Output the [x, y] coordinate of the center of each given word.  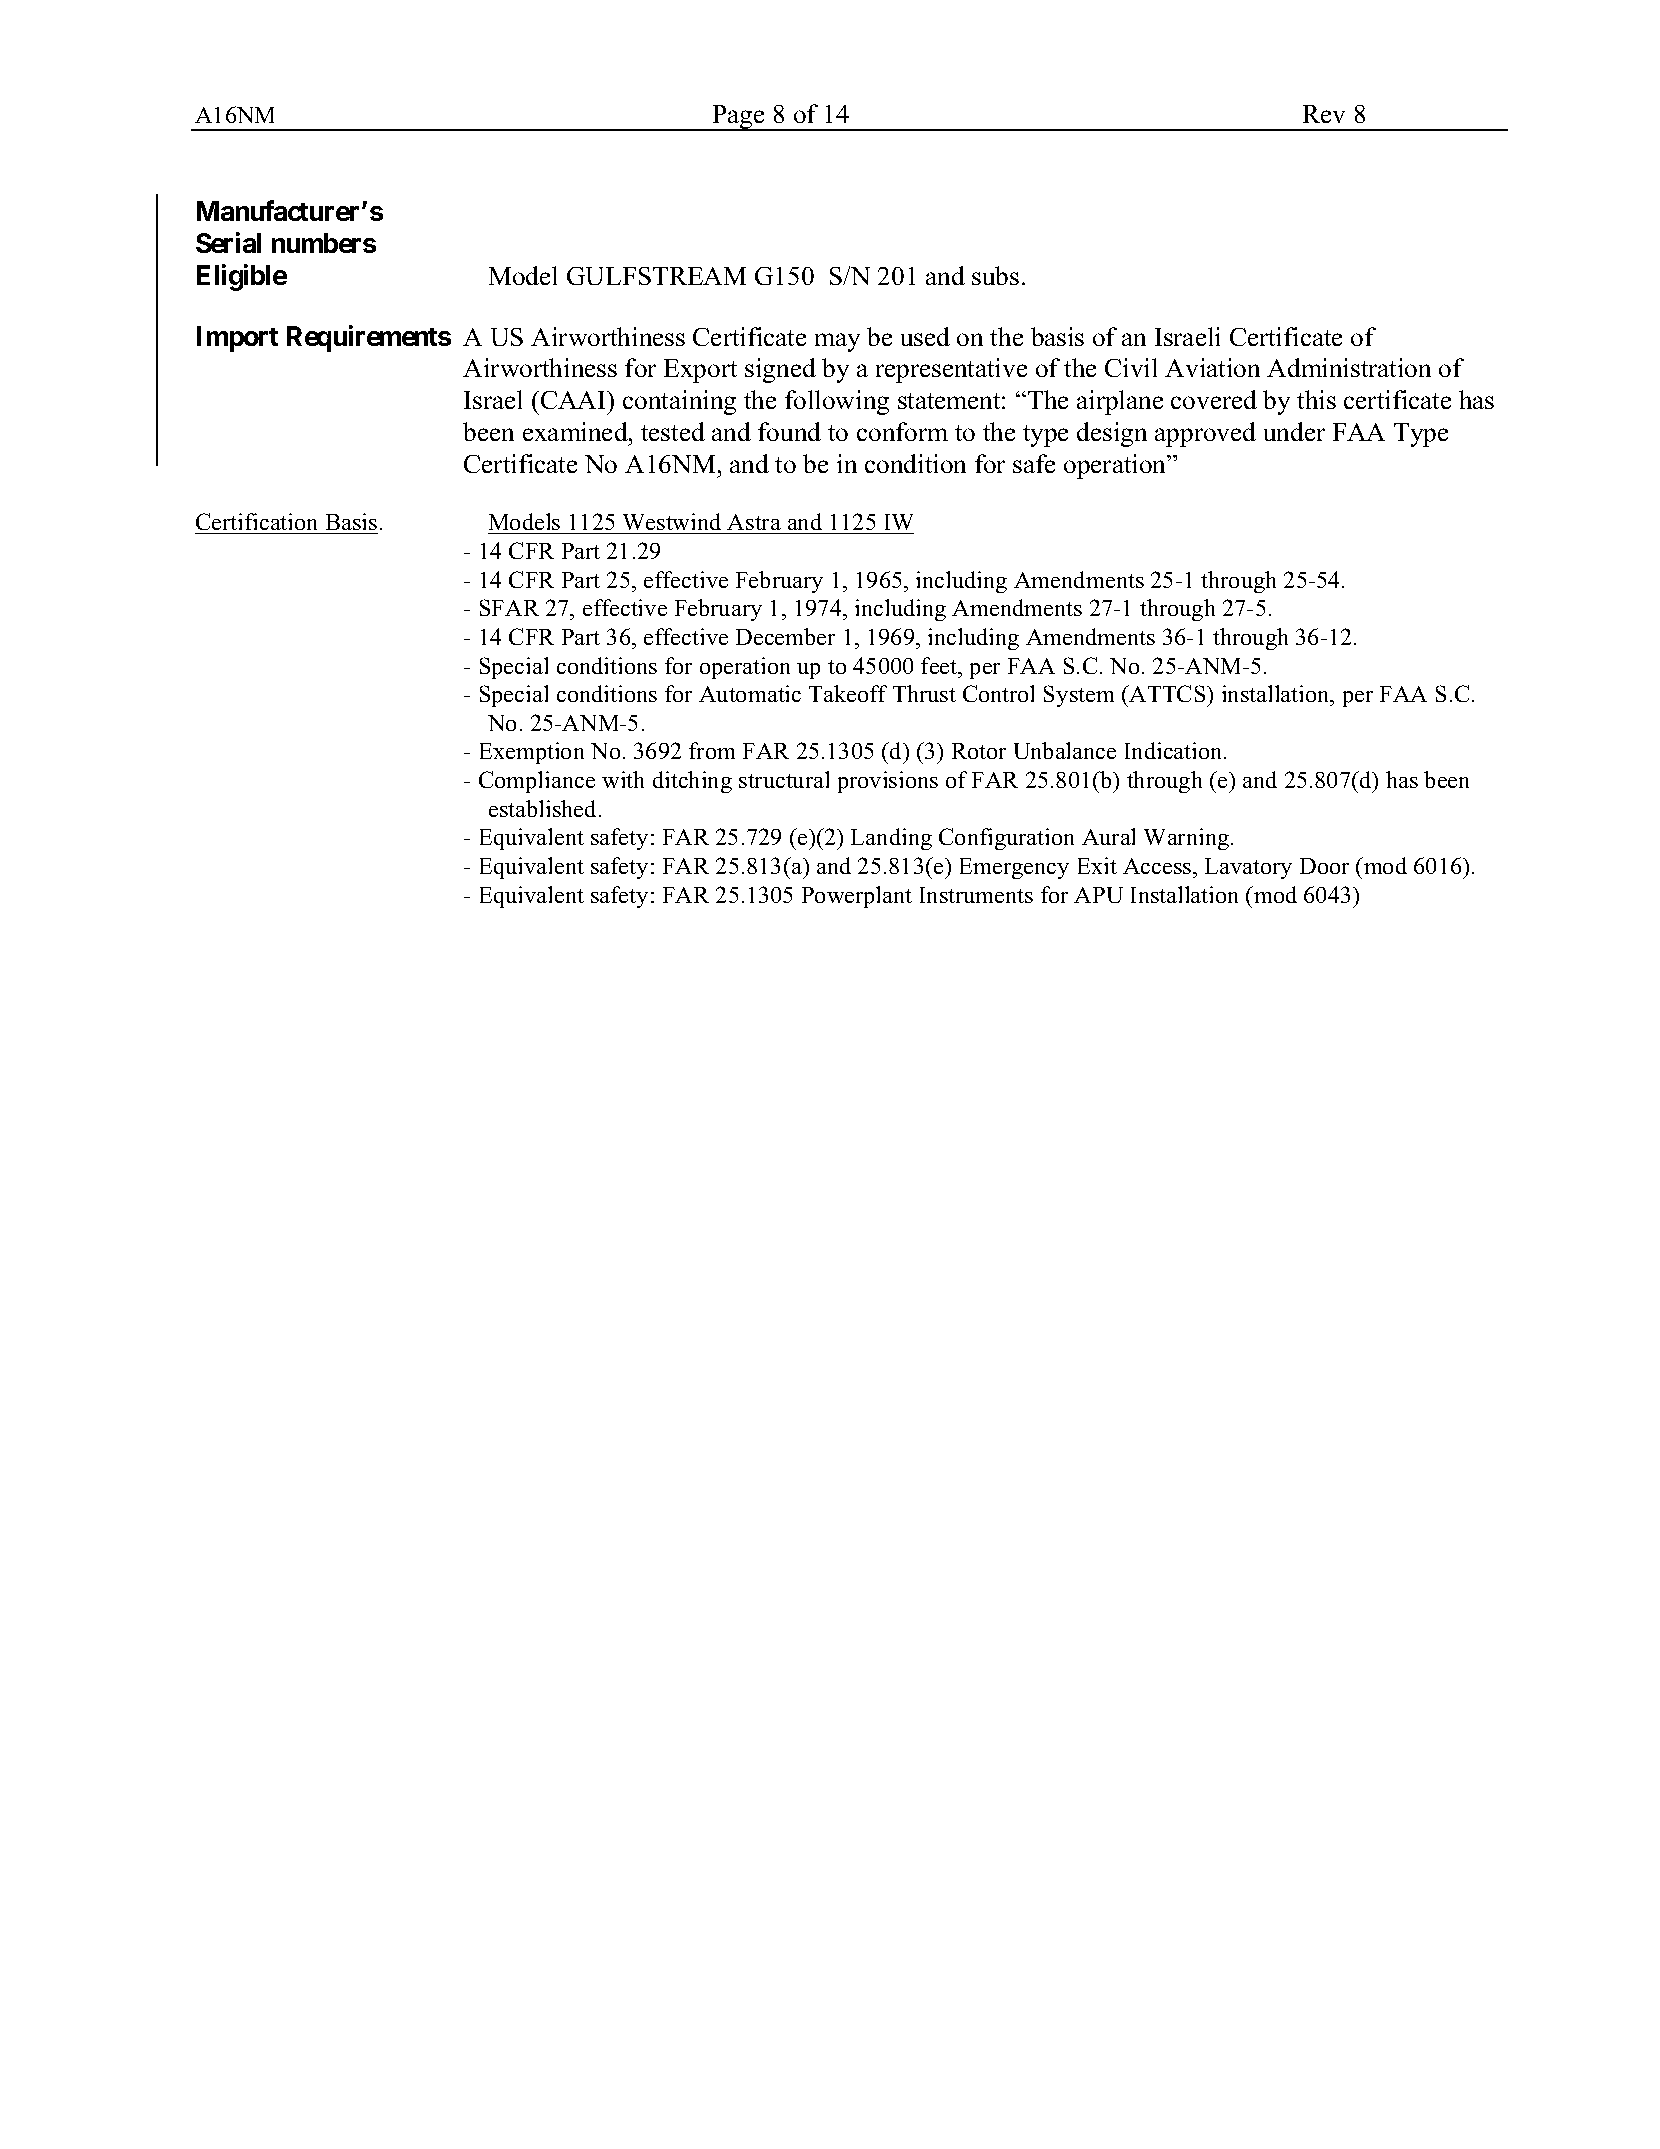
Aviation [1212, 367]
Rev [1324, 114]
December [785, 636]
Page [739, 118]
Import [237, 339]
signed [780, 370]
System [1079, 696]
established [544, 808]
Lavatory [1248, 868]
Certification [258, 523]
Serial [228, 242]
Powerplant [857, 897]
